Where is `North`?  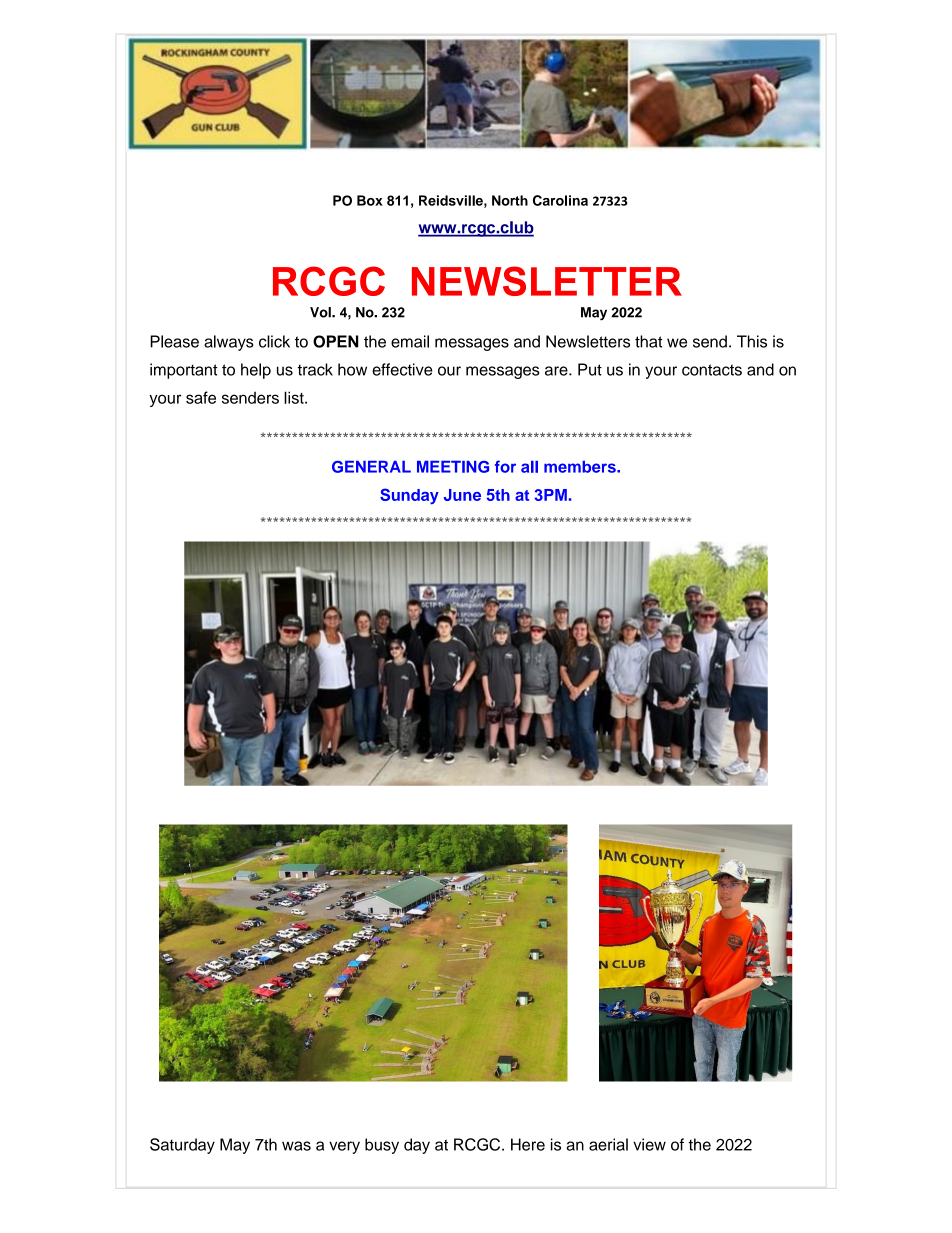
North is located at coordinates (510, 200).
